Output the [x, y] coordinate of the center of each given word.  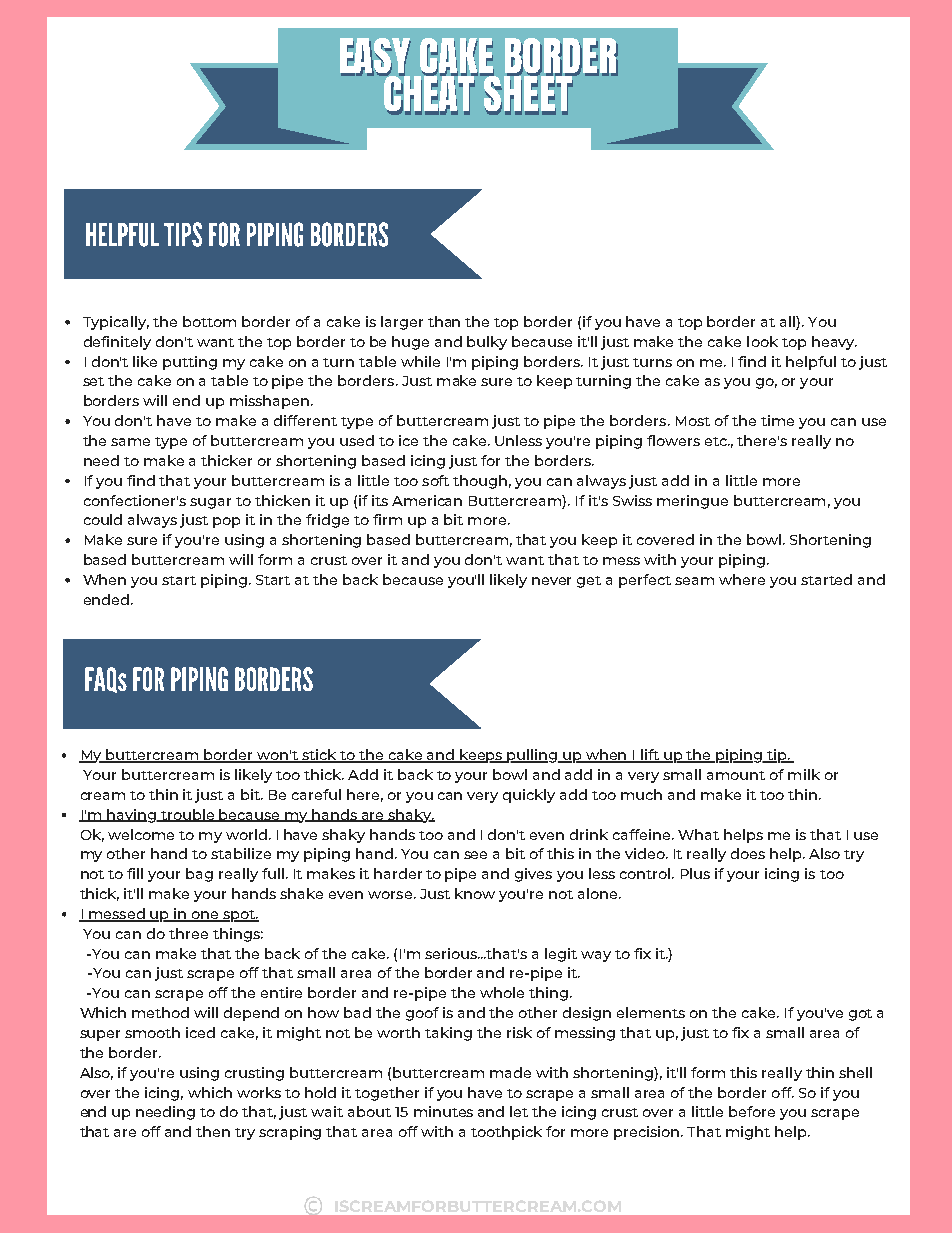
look [762, 341]
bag [199, 875]
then [213, 1131]
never [551, 581]
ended [108, 599]
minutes [443, 1111]
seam [694, 581]
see [475, 855]
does [748, 853]
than [444, 321]
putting [190, 363]
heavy [834, 343]
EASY [375, 58]
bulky [487, 343]
